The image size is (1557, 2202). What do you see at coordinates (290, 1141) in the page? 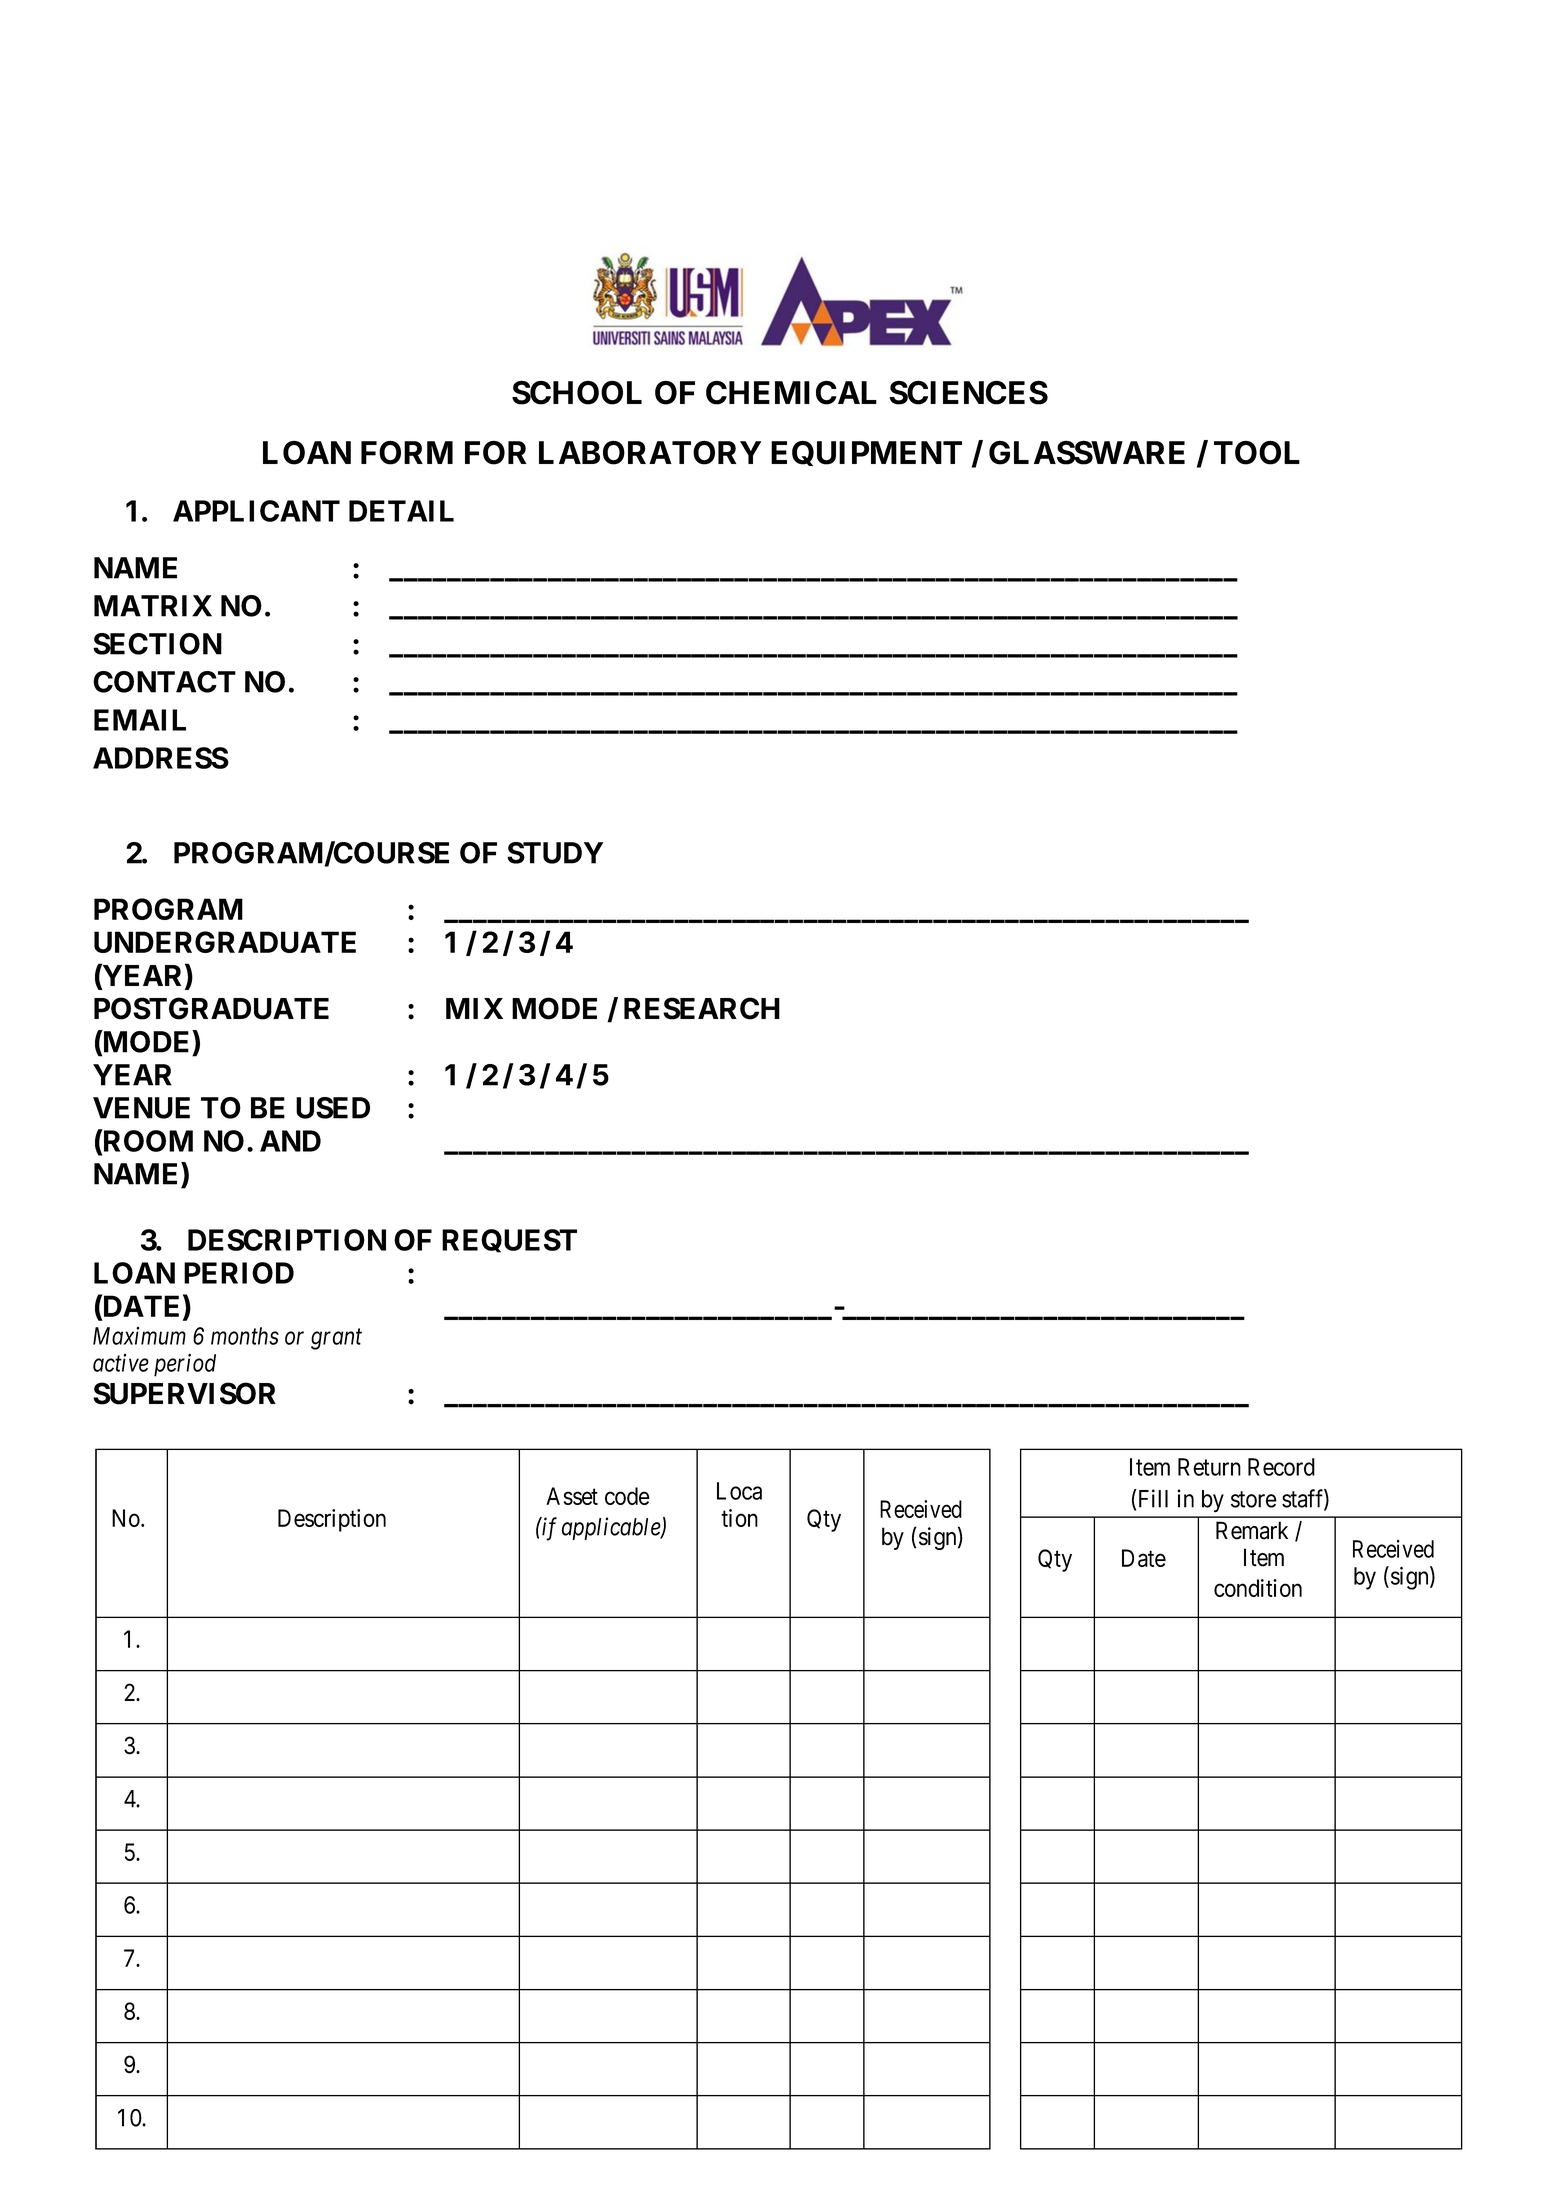
I see `AND` at bounding box center [290, 1141].
